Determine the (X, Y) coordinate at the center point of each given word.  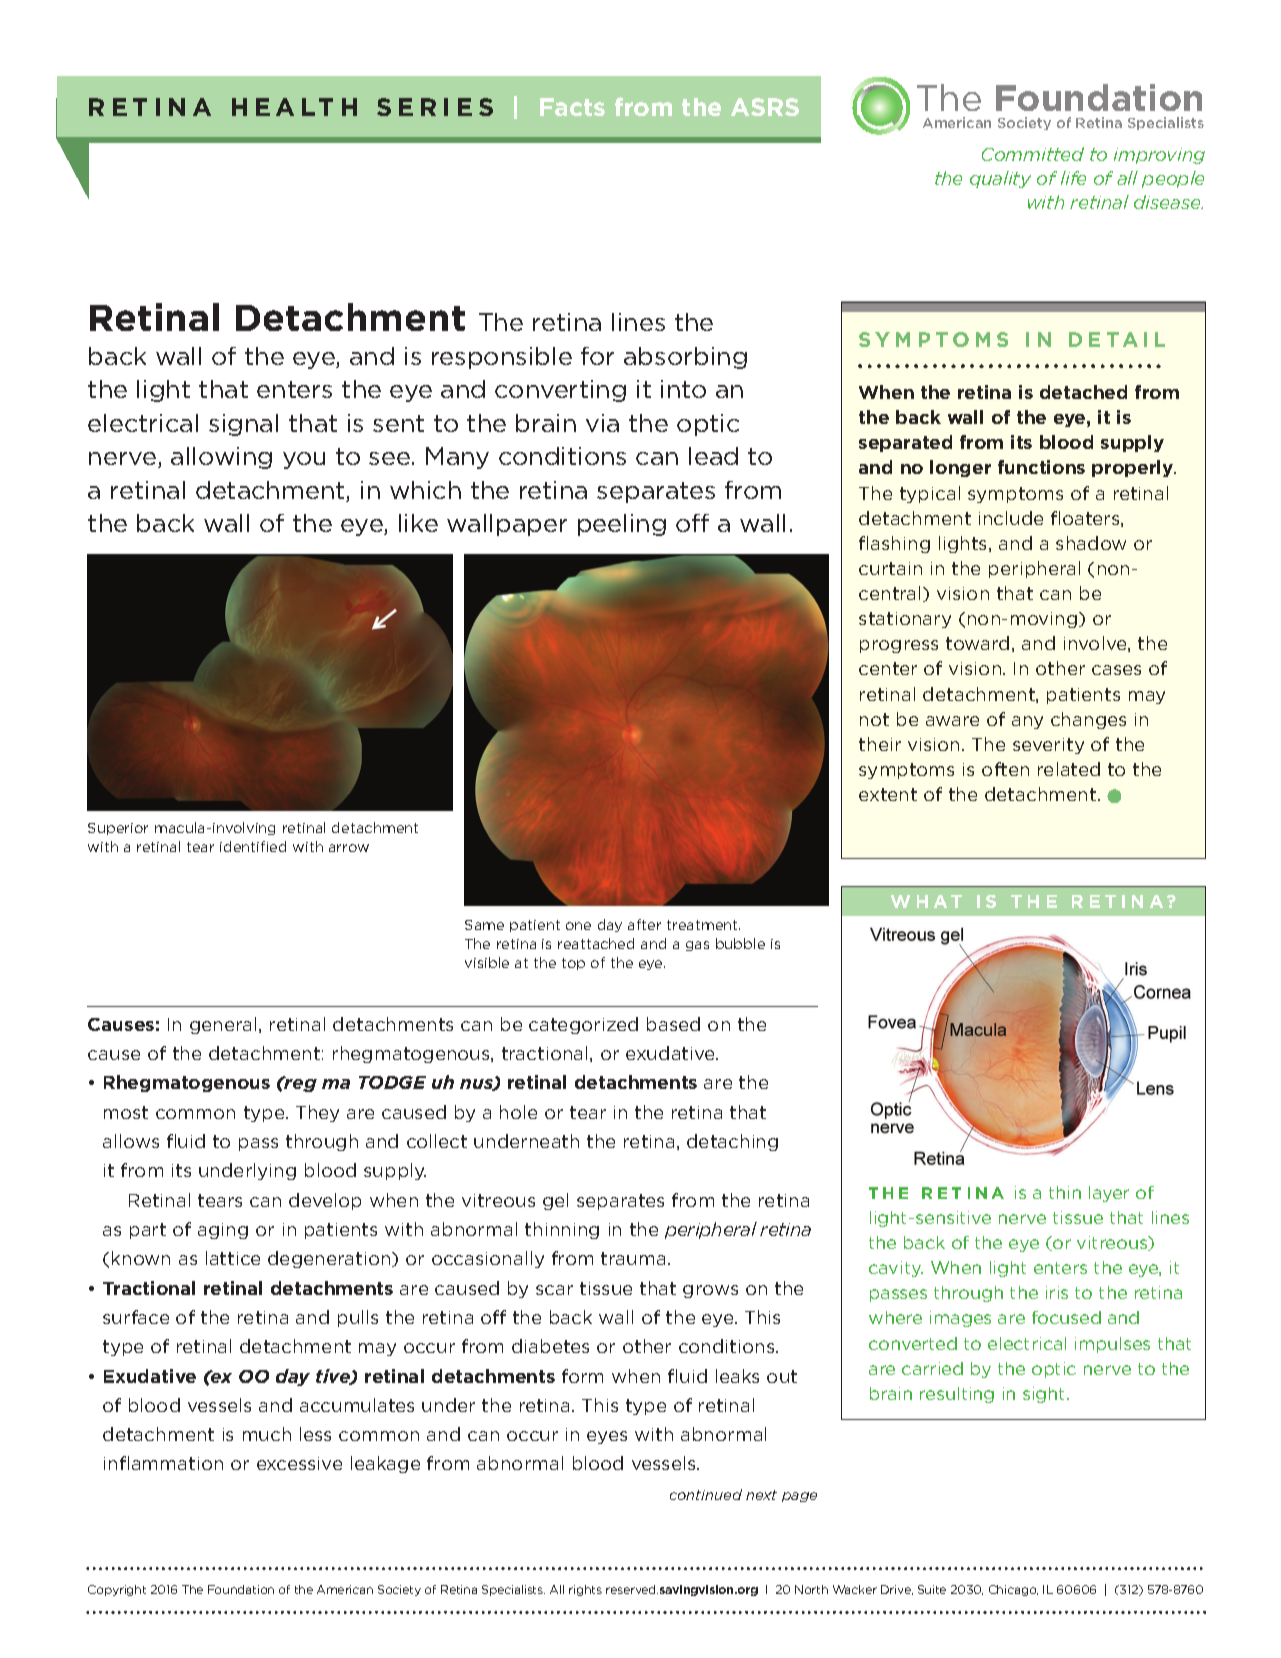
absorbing (685, 358)
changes (1088, 720)
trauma (633, 1258)
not (874, 719)
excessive (299, 1463)
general (223, 1025)
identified (253, 846)
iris (1057, 1292)
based (673, 1024)
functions (1041, 467)
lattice (233, 1258)
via (602, 423)
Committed (1033, 154)
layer (1109, 1194)
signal (243, 425)
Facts (572, 107)
